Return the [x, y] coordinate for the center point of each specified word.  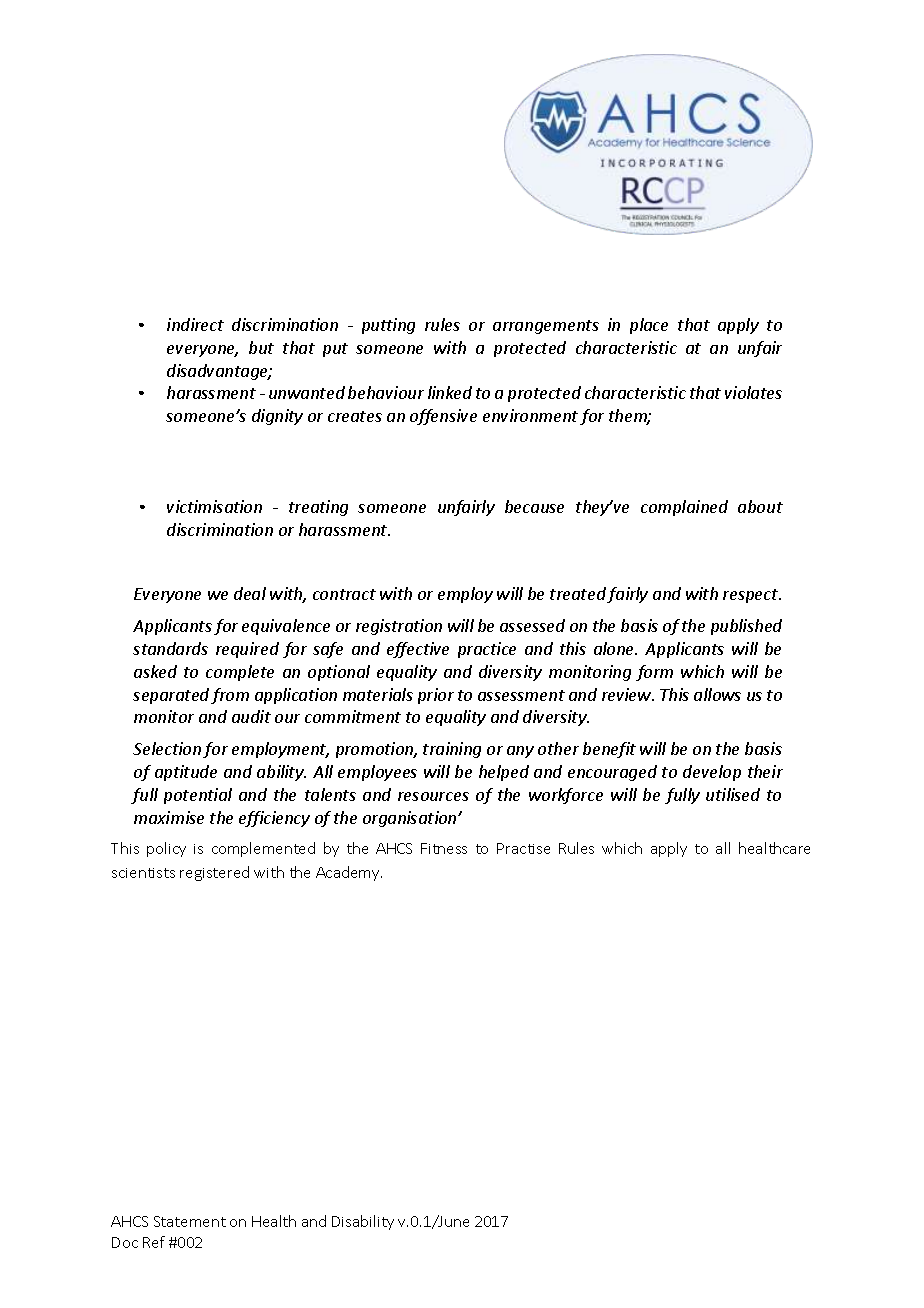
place [649, 326]
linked [450, 392]
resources [433, 796]
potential [198, 796]
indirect [195, 324]
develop [712, 773]
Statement [190, 1221]
